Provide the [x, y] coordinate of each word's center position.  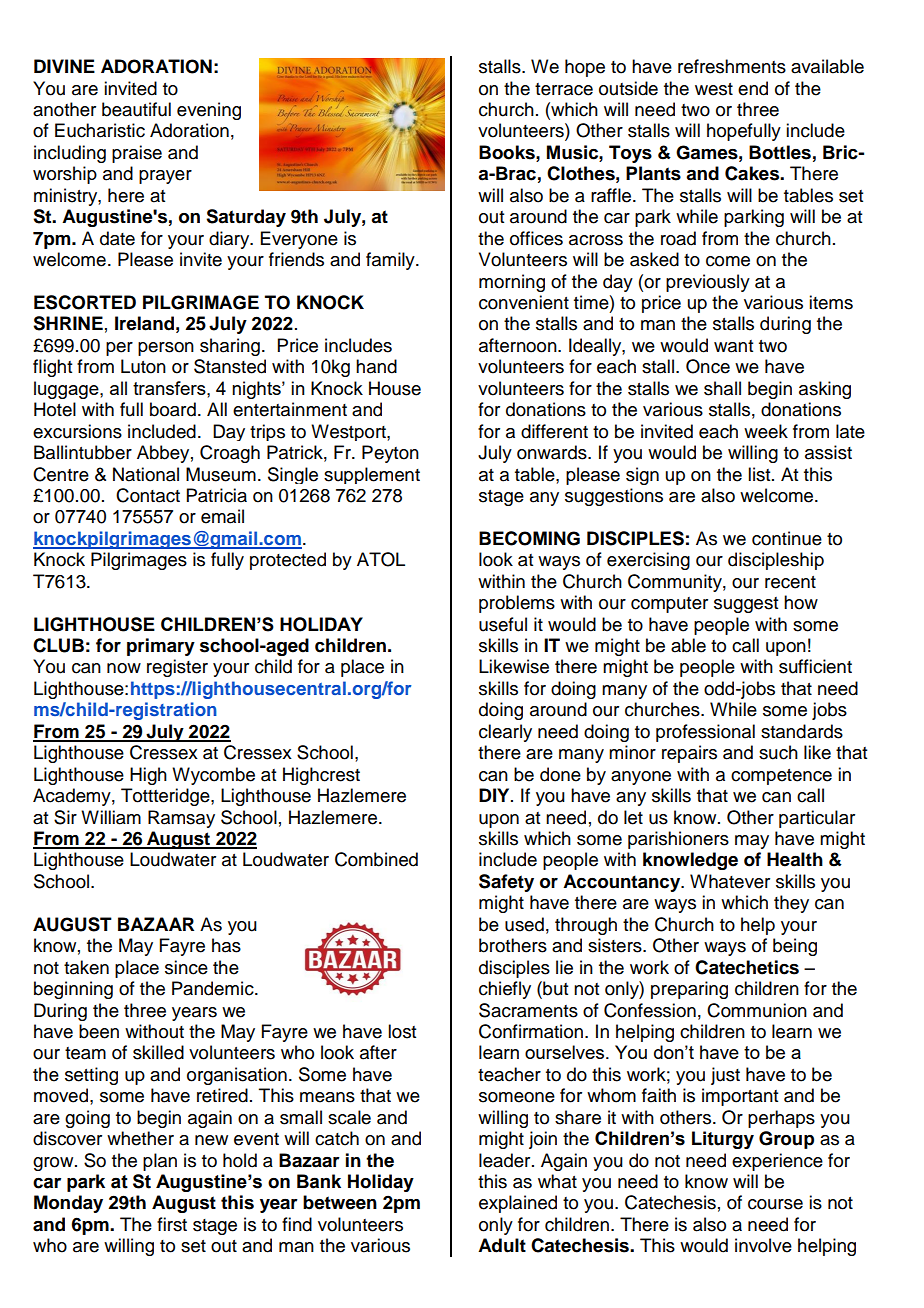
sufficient [815, 666]
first [172, 1224]
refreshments [732, 66]
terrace [564, 89]
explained [518, 1204]
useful [503, 624]
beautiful [136, 109]
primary [161, 647]
